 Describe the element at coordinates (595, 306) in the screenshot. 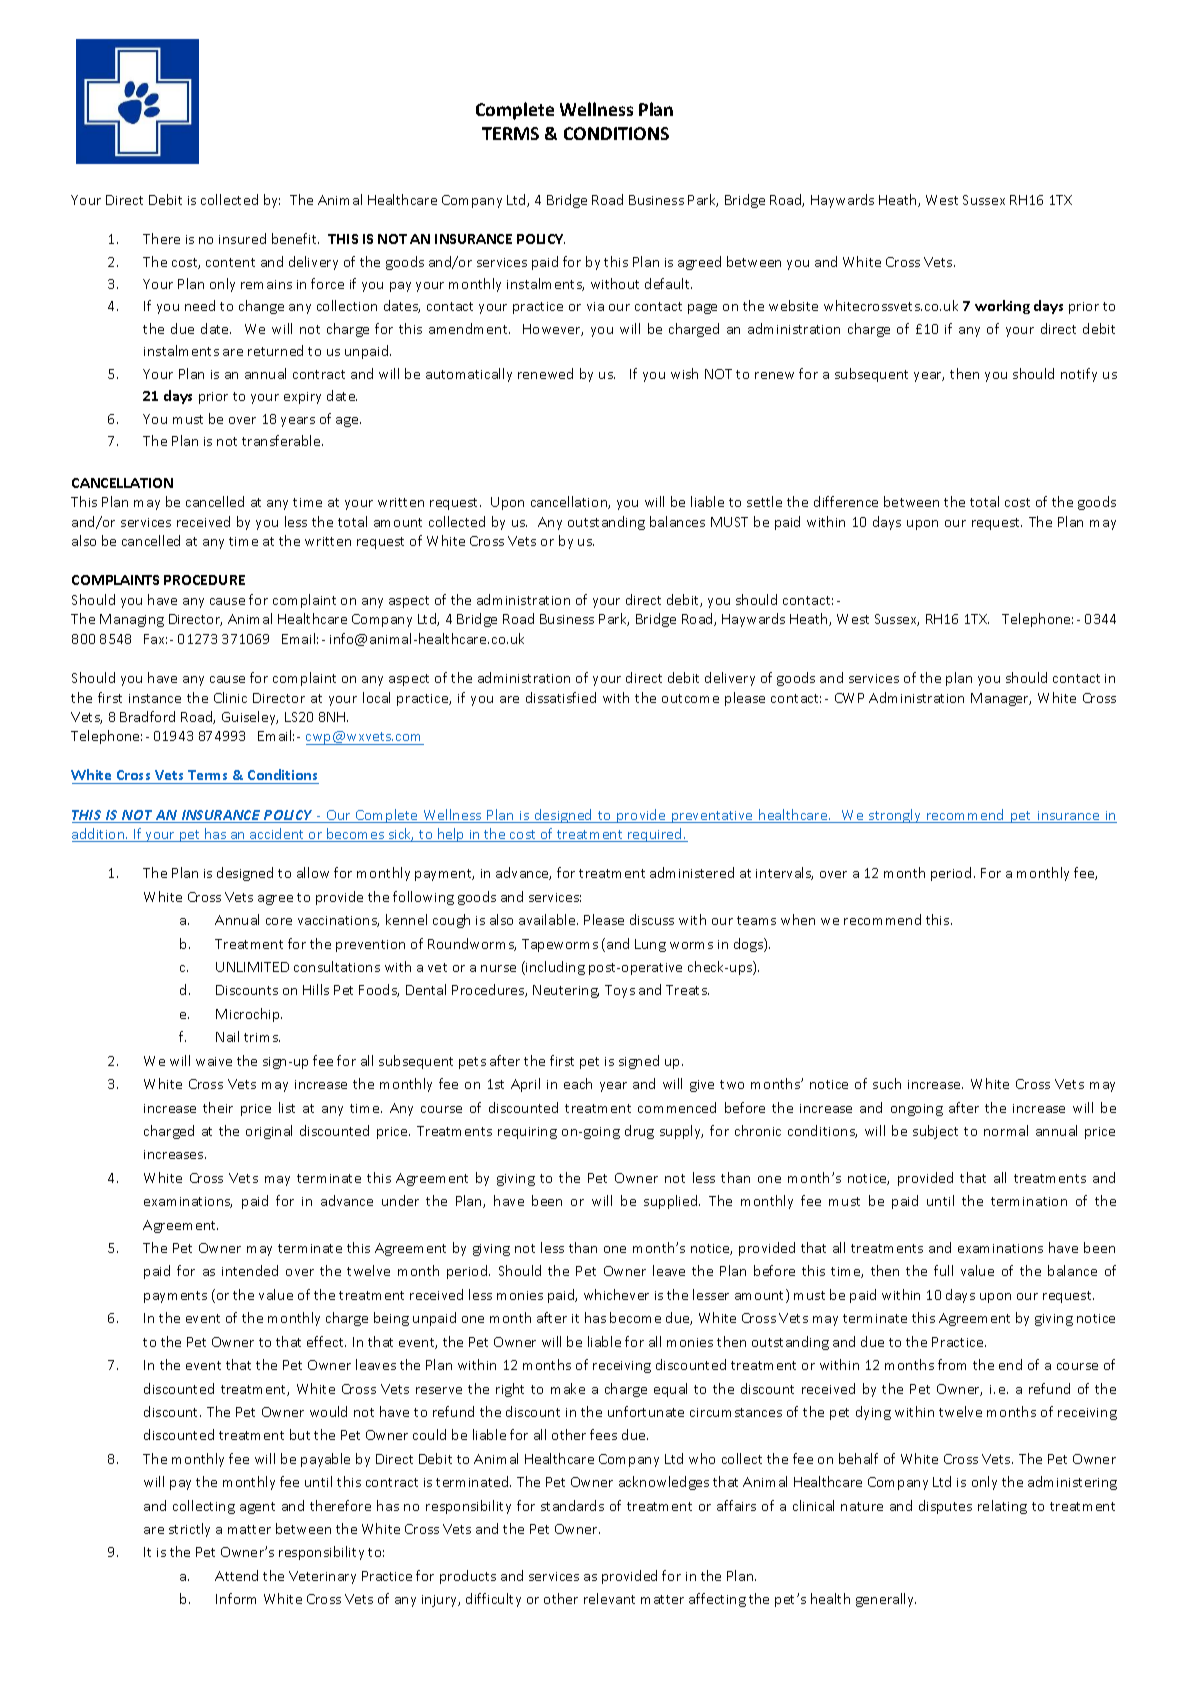

I see `via` at that location.
